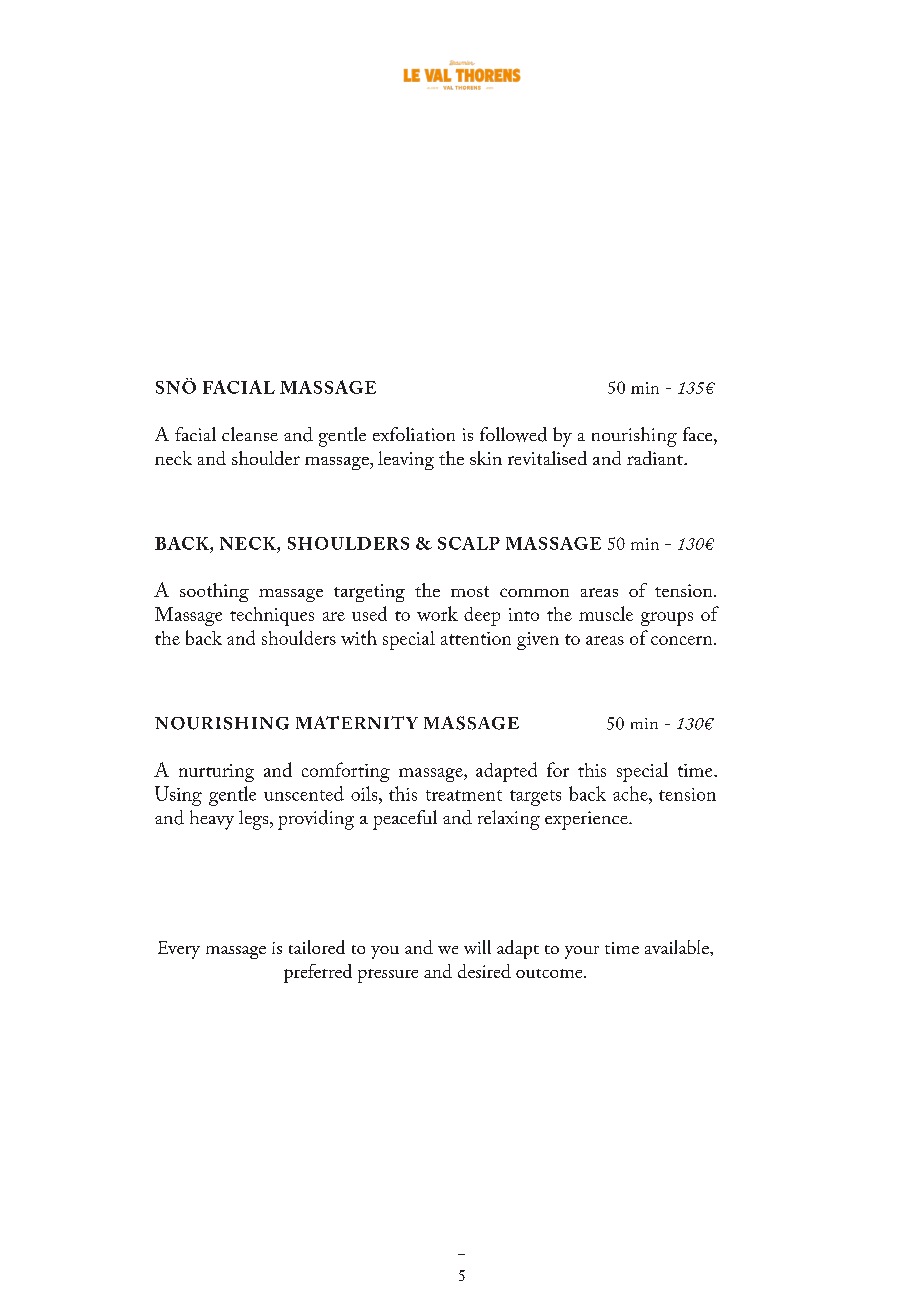 The width and height of the page is (924, 1311). I want to click on available, so click(678, 947).
